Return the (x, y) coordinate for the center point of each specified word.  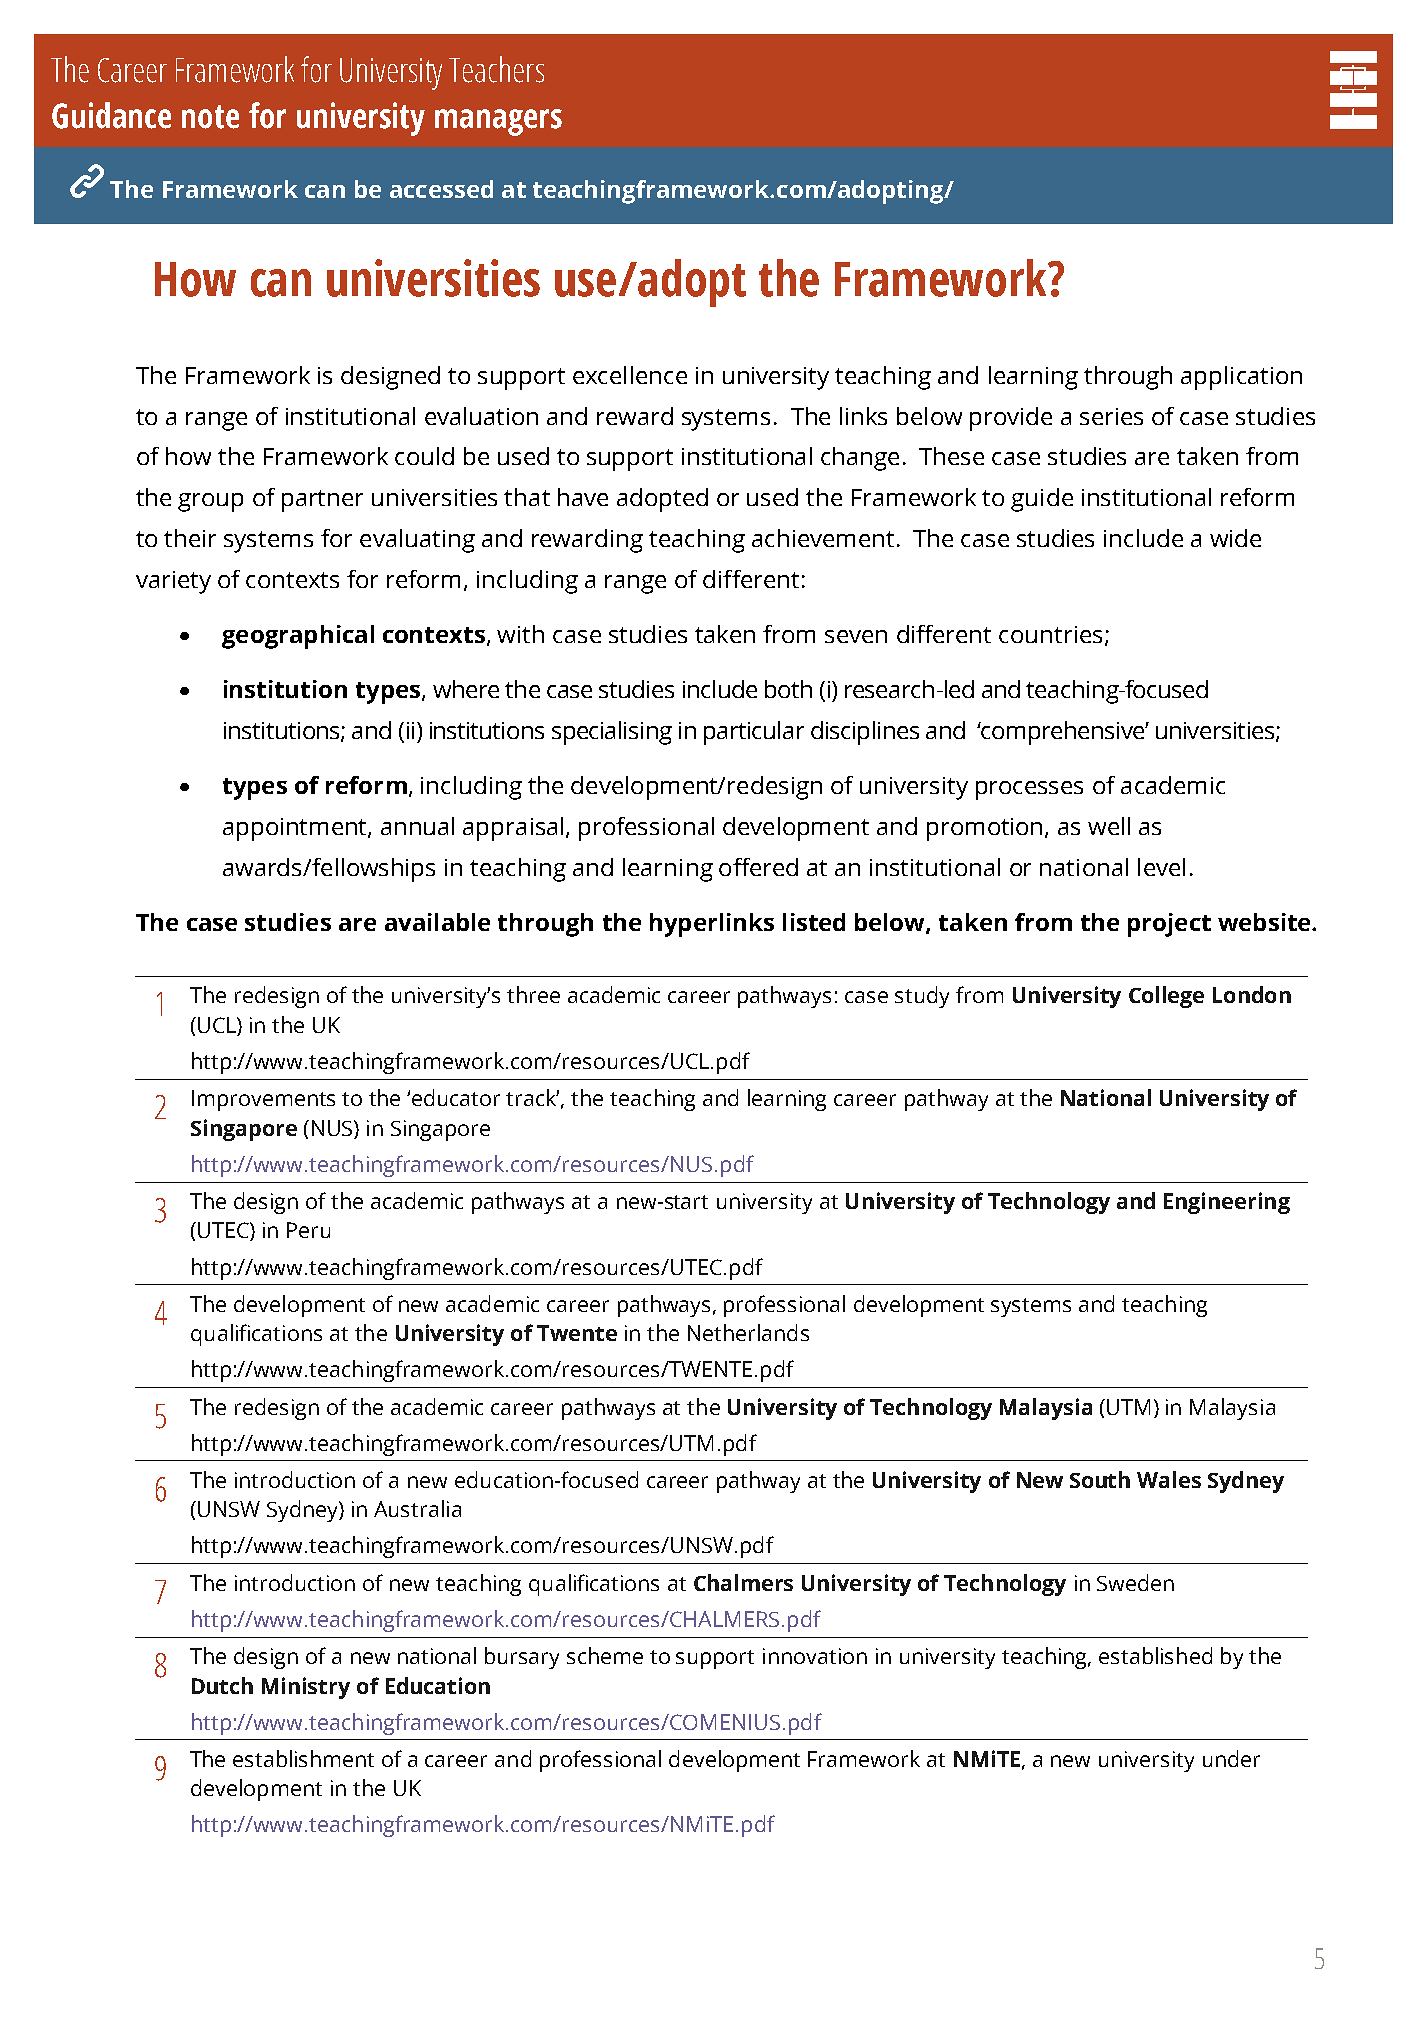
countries (1050, 634)
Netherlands (748, 1332)
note (210, 117)
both (788, 689)
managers (498, 122)
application (1241, 378)
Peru (308, 1230)
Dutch (222, 1685)
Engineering (1227, 1203)
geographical (298, 637)
